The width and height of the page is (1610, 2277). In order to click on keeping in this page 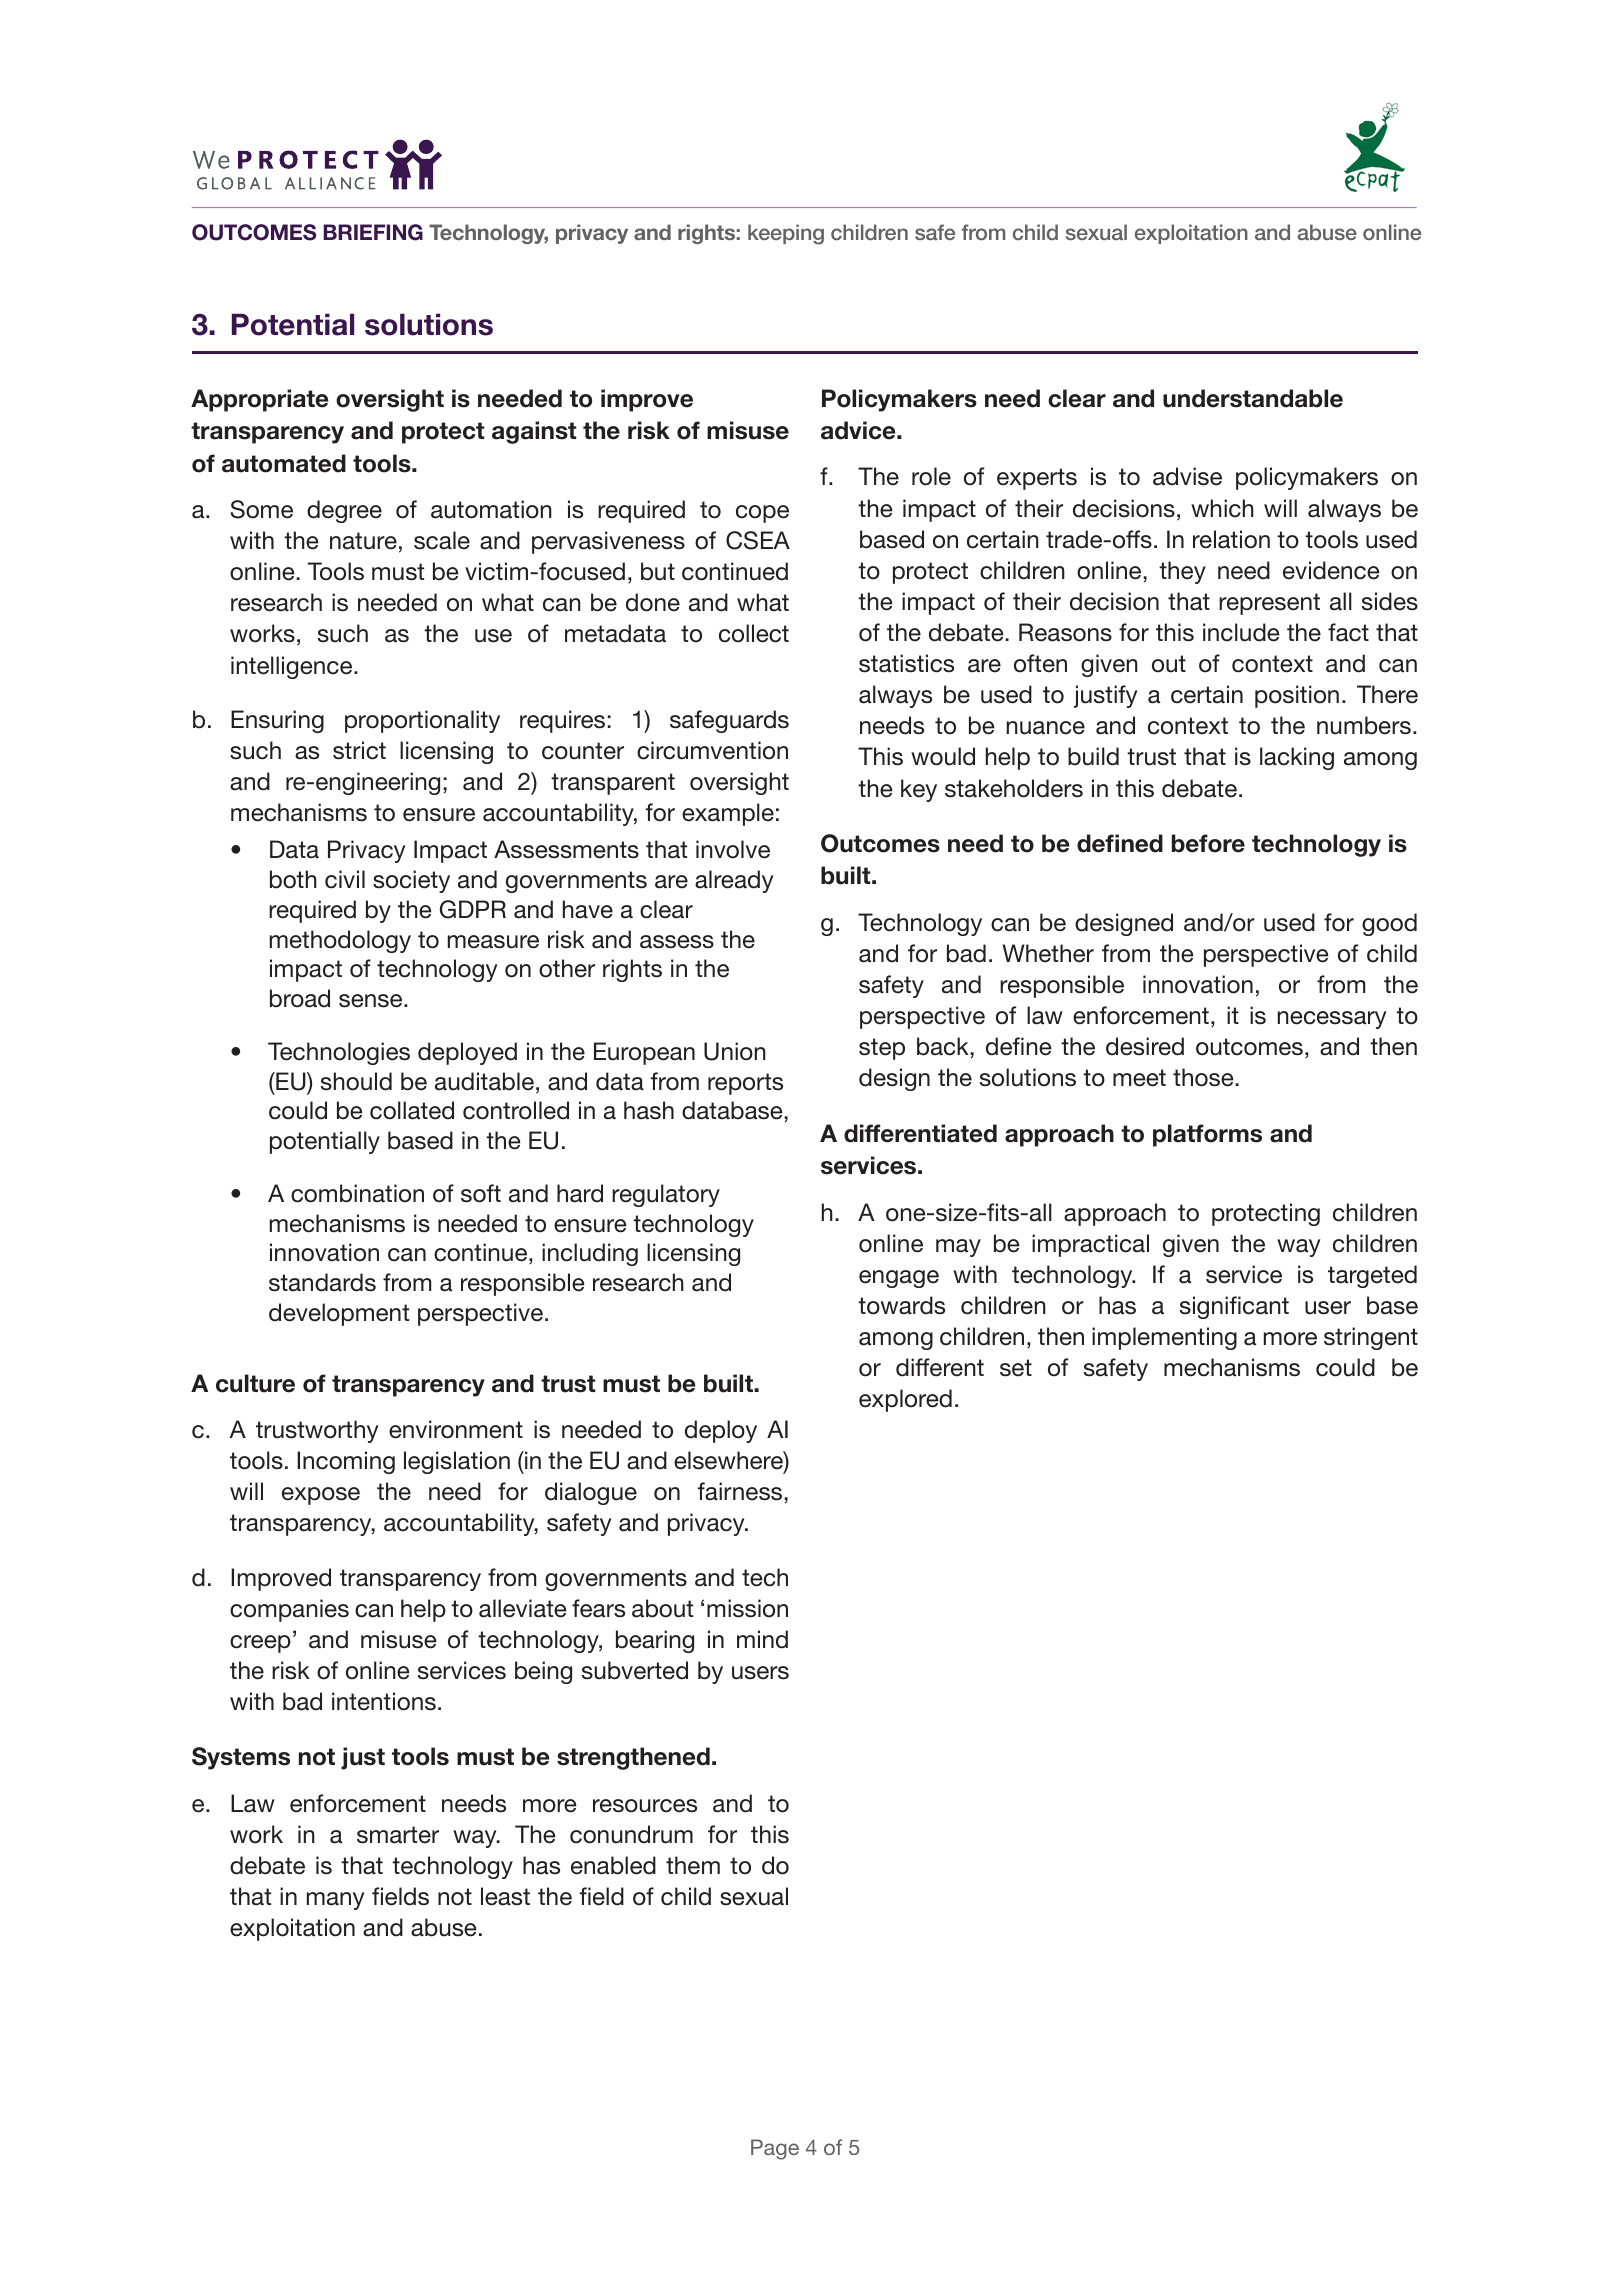, I will do `click(786, 234)`.
